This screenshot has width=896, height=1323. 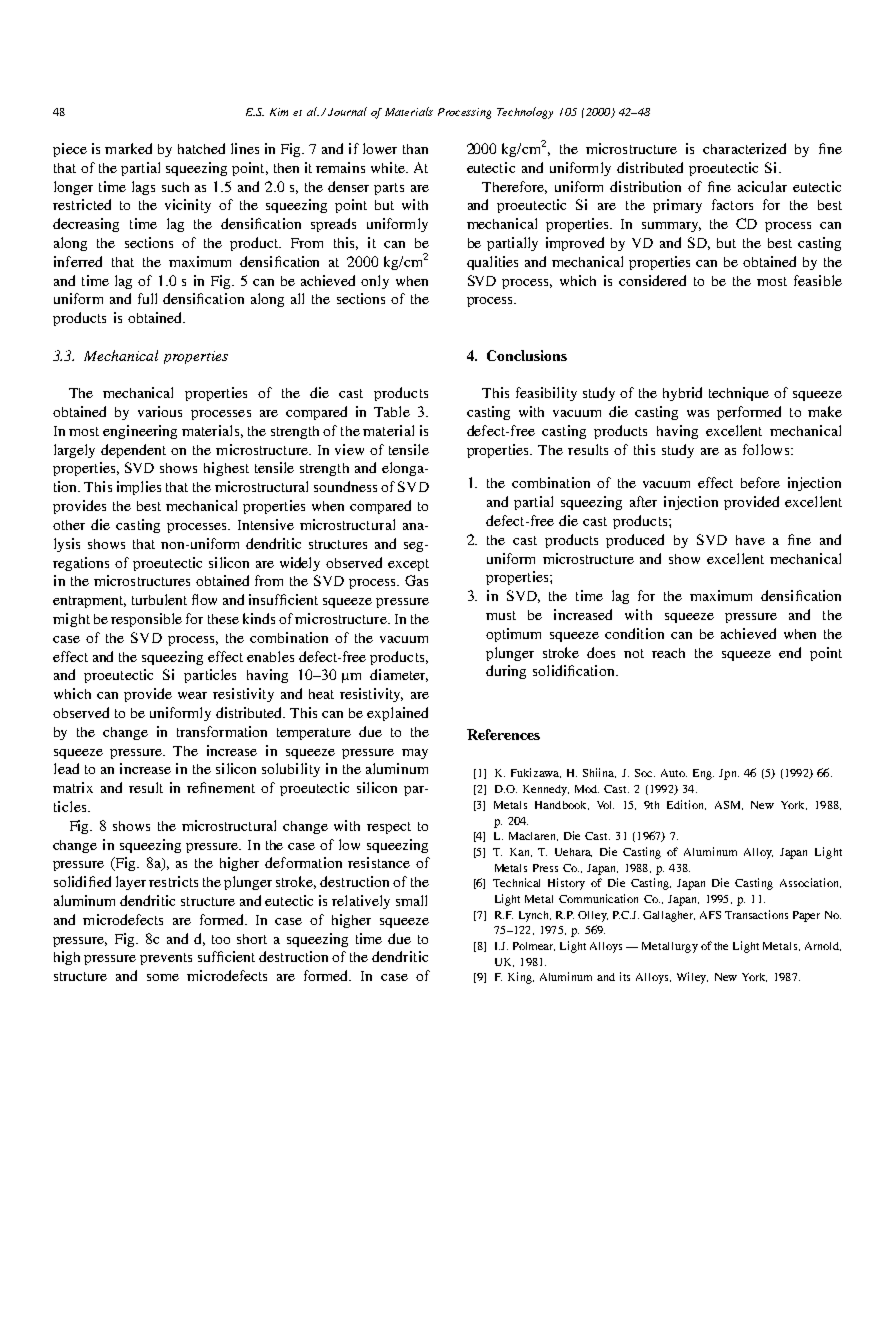 I want to click on wear, so click(x=192, y=695).
